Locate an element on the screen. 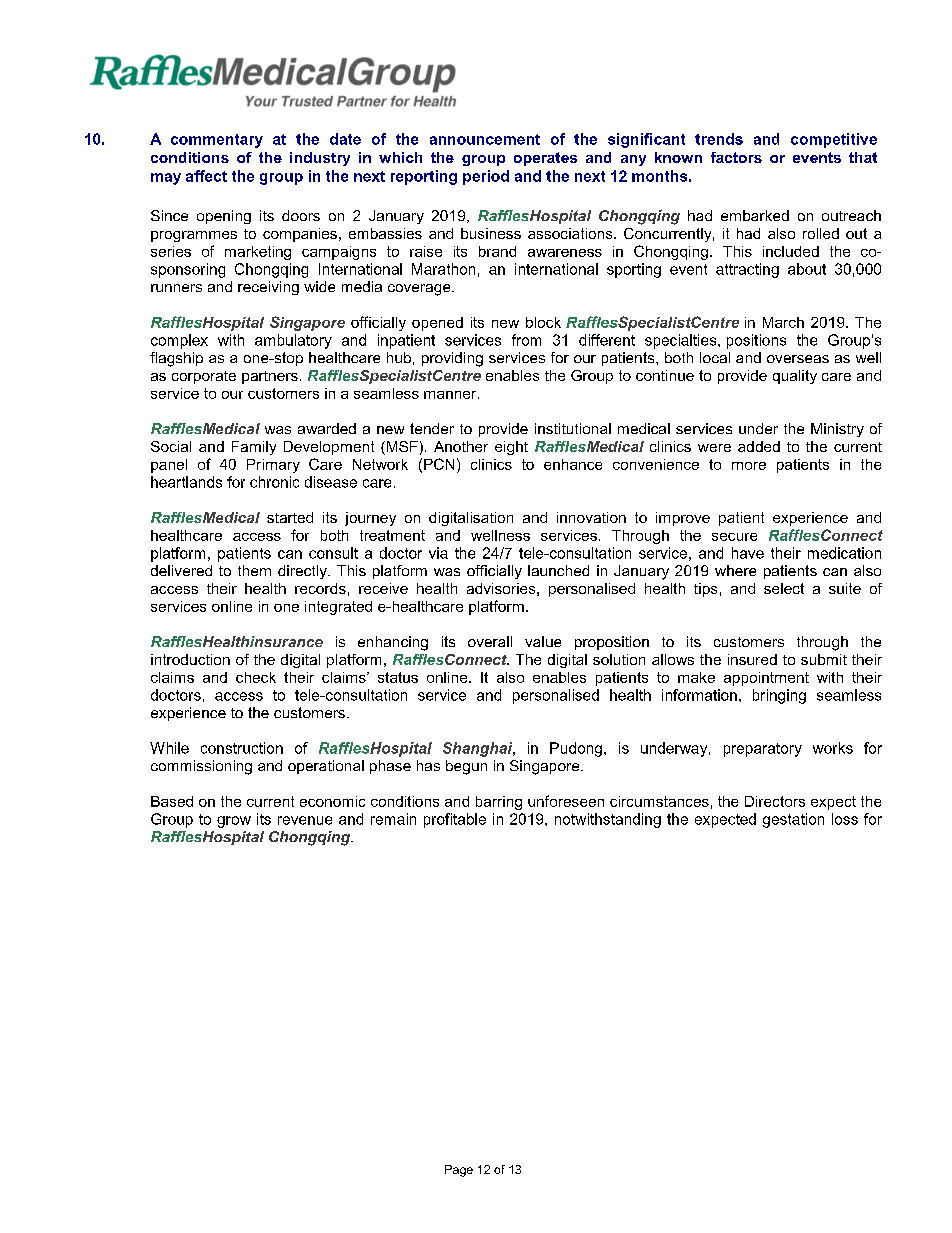 Image resolution: width=952 pixels, height=1233 pixels. affect is located at coordinates (206, 176).
